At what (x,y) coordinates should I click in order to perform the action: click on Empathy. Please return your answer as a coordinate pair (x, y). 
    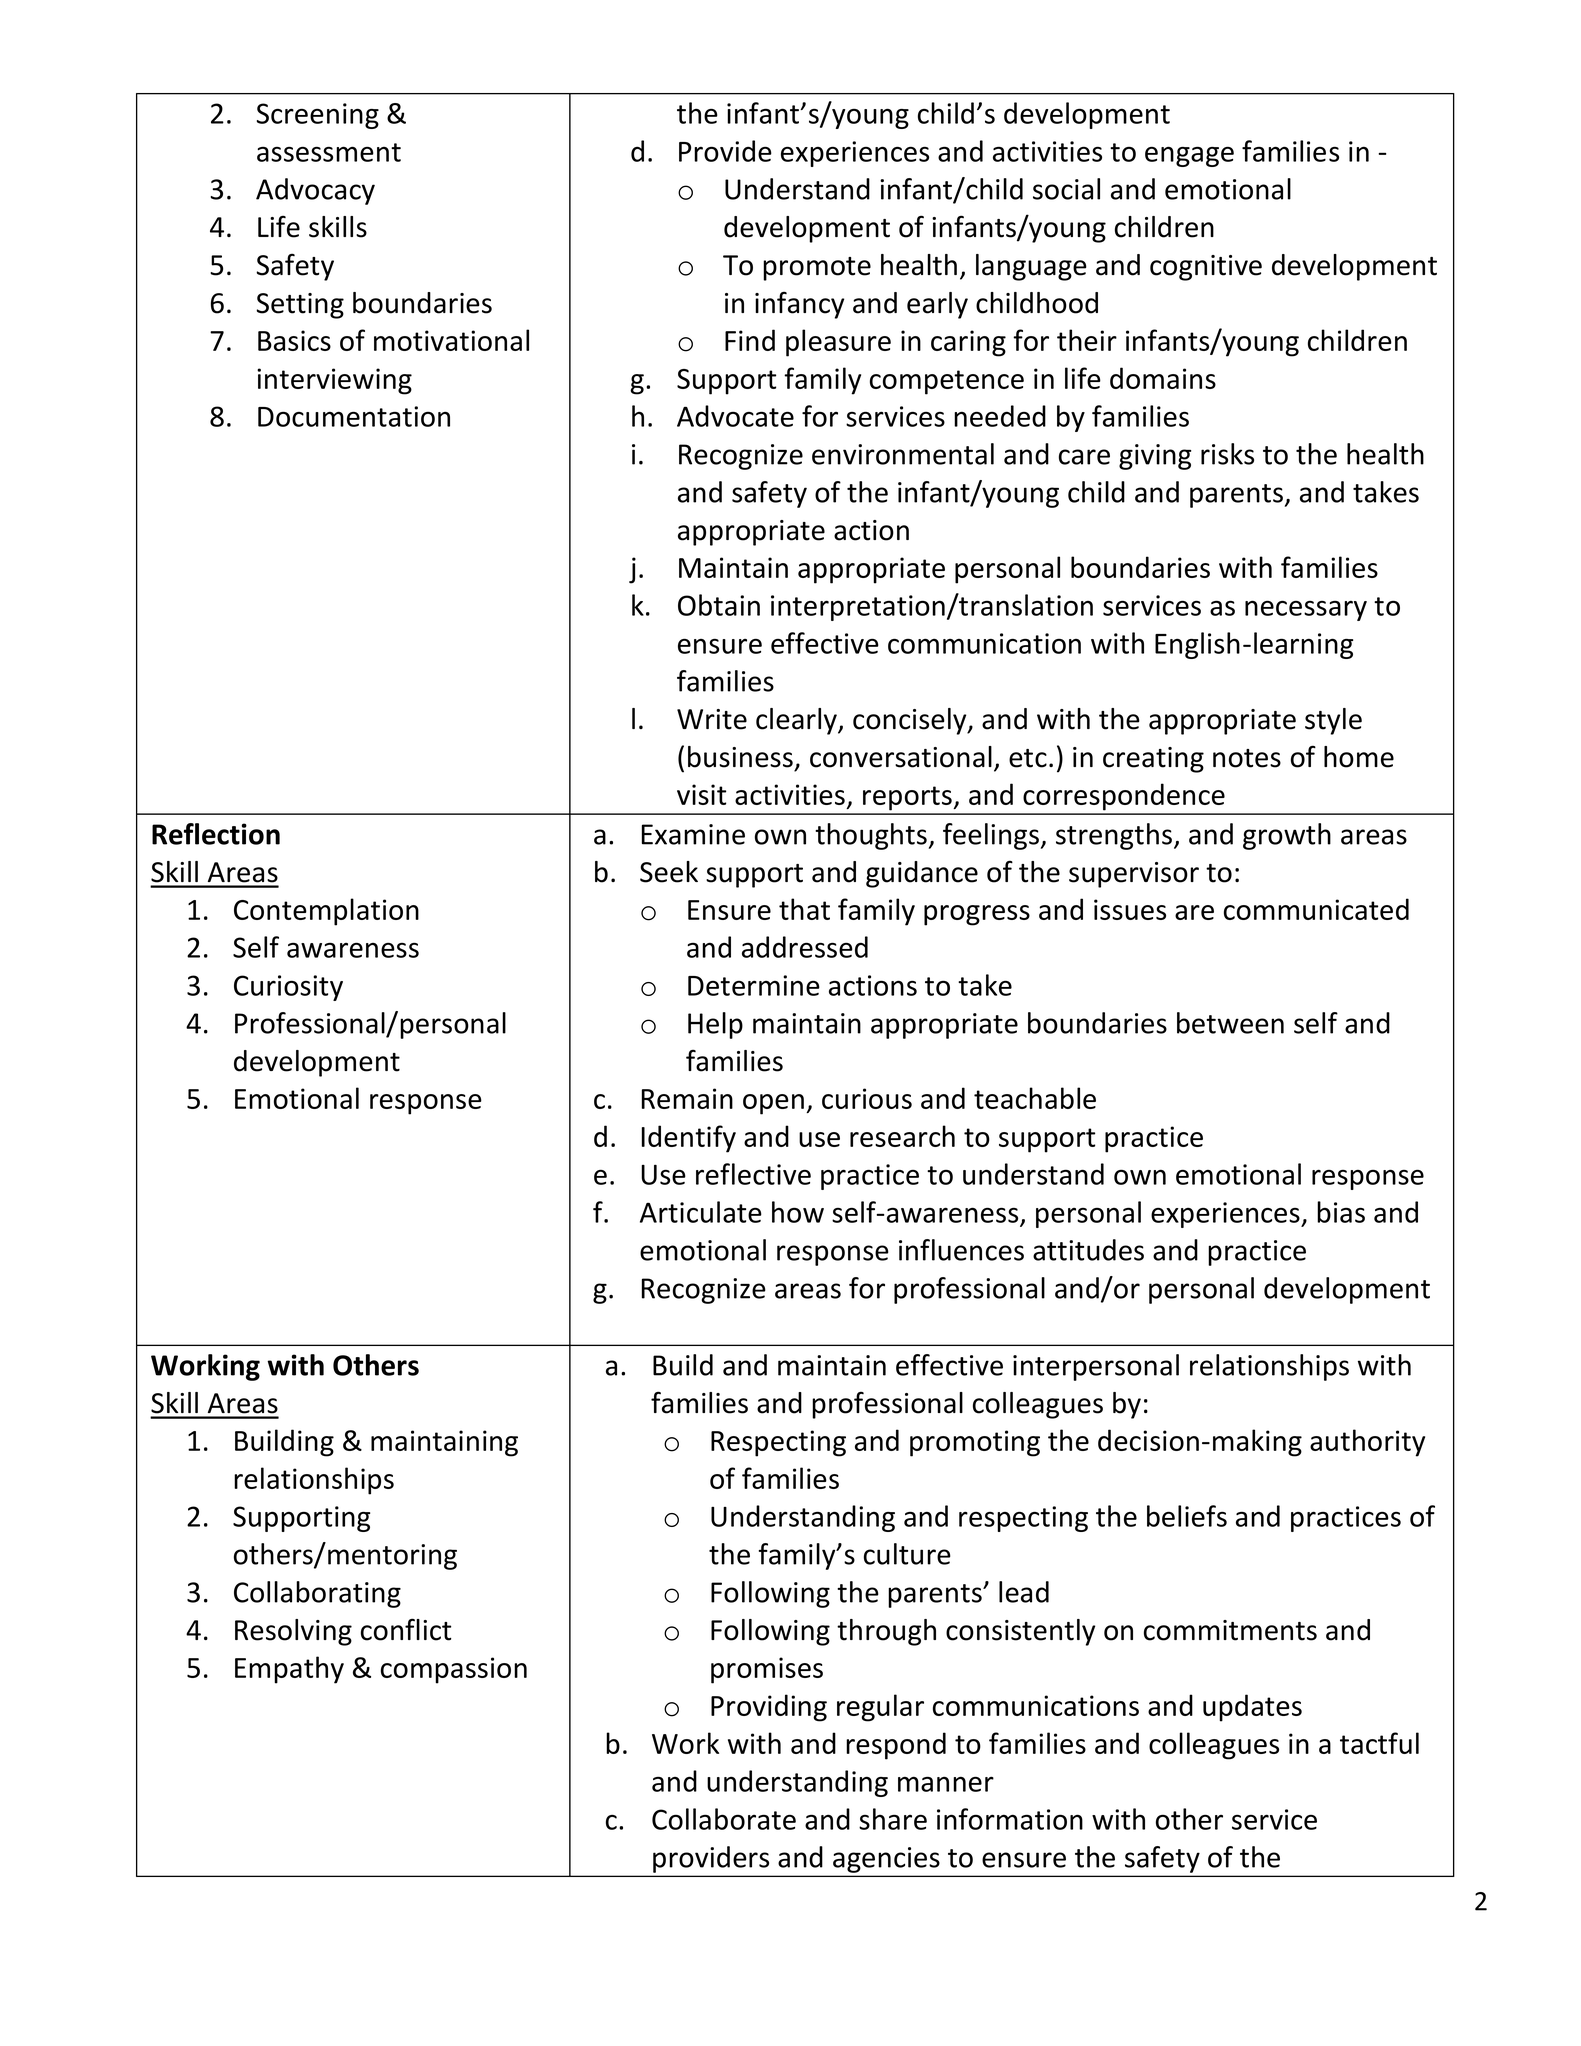
    Looking at the image, I should click on (289, 1670).
